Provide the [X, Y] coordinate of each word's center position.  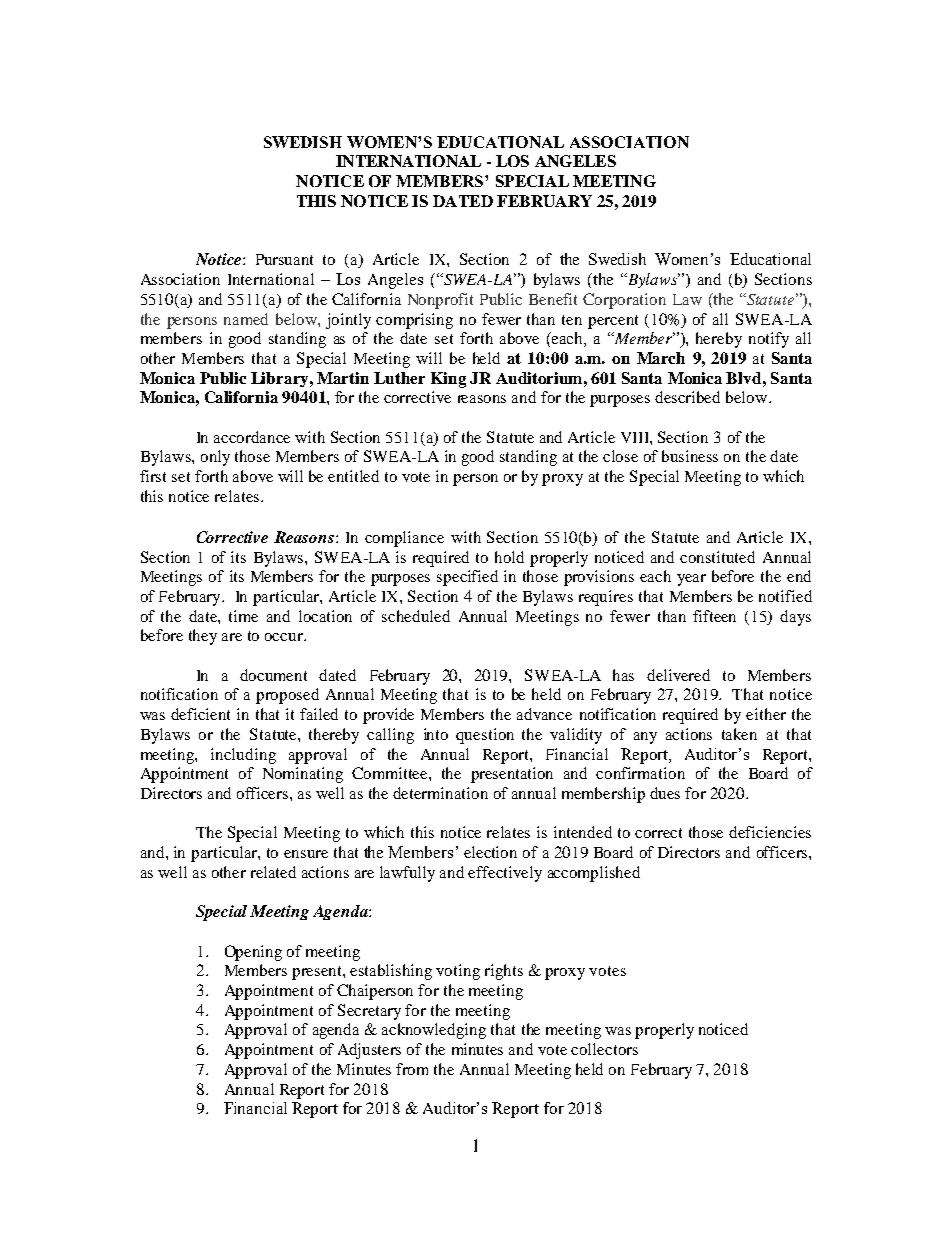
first [153, 476]
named [246, 319]
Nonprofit [440, 301]
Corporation [624, 301]
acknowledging [434, 1031]
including [243, 756]
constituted [717, 557]
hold [509, 557]
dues [665, 793]
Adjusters [369, 1051]
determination [440, 793]
